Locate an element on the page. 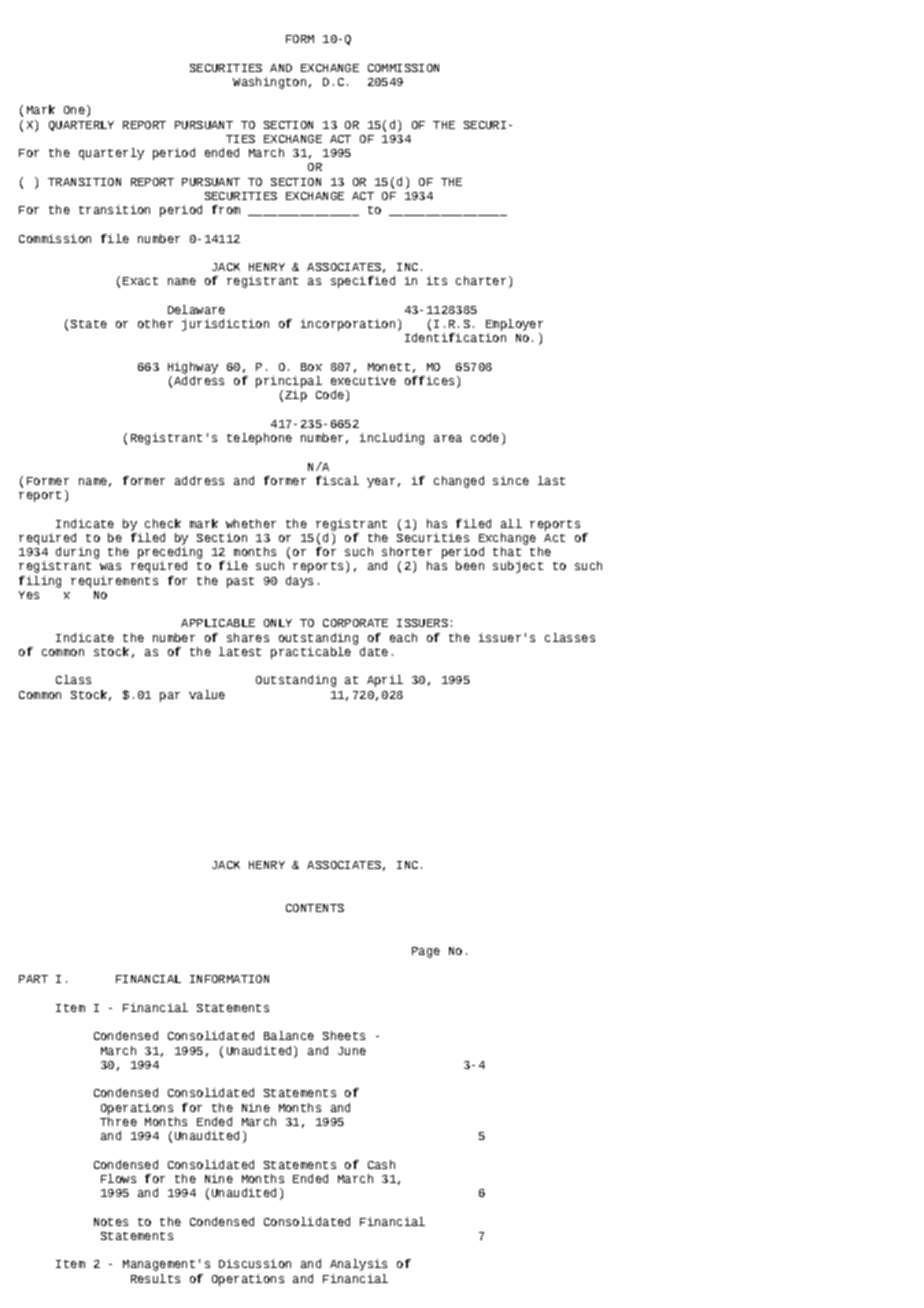 This document has width=924, height=1308. other is located at coordinates (155, 323).
